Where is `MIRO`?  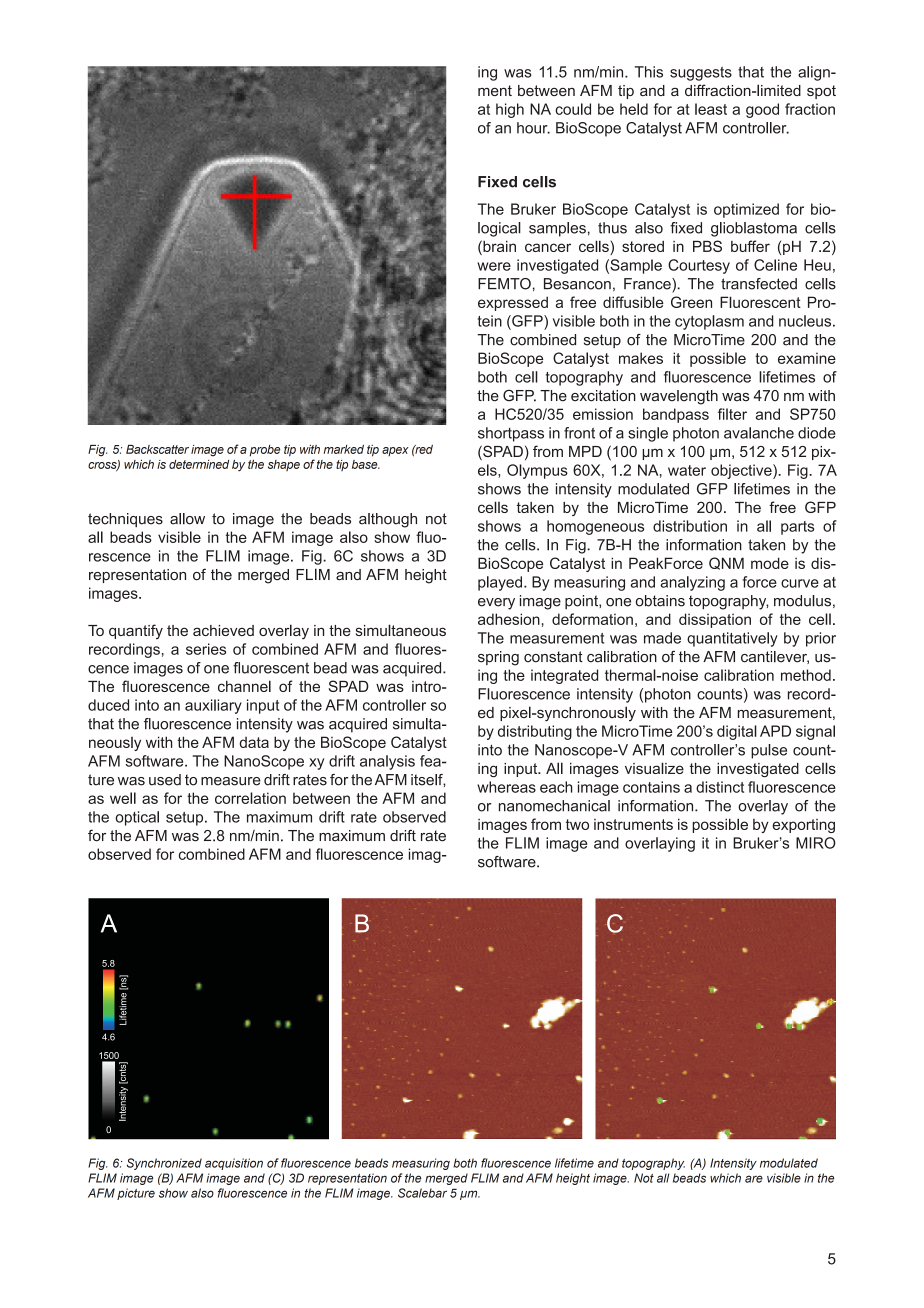 MIRO is located at coordinates (816, 843).
